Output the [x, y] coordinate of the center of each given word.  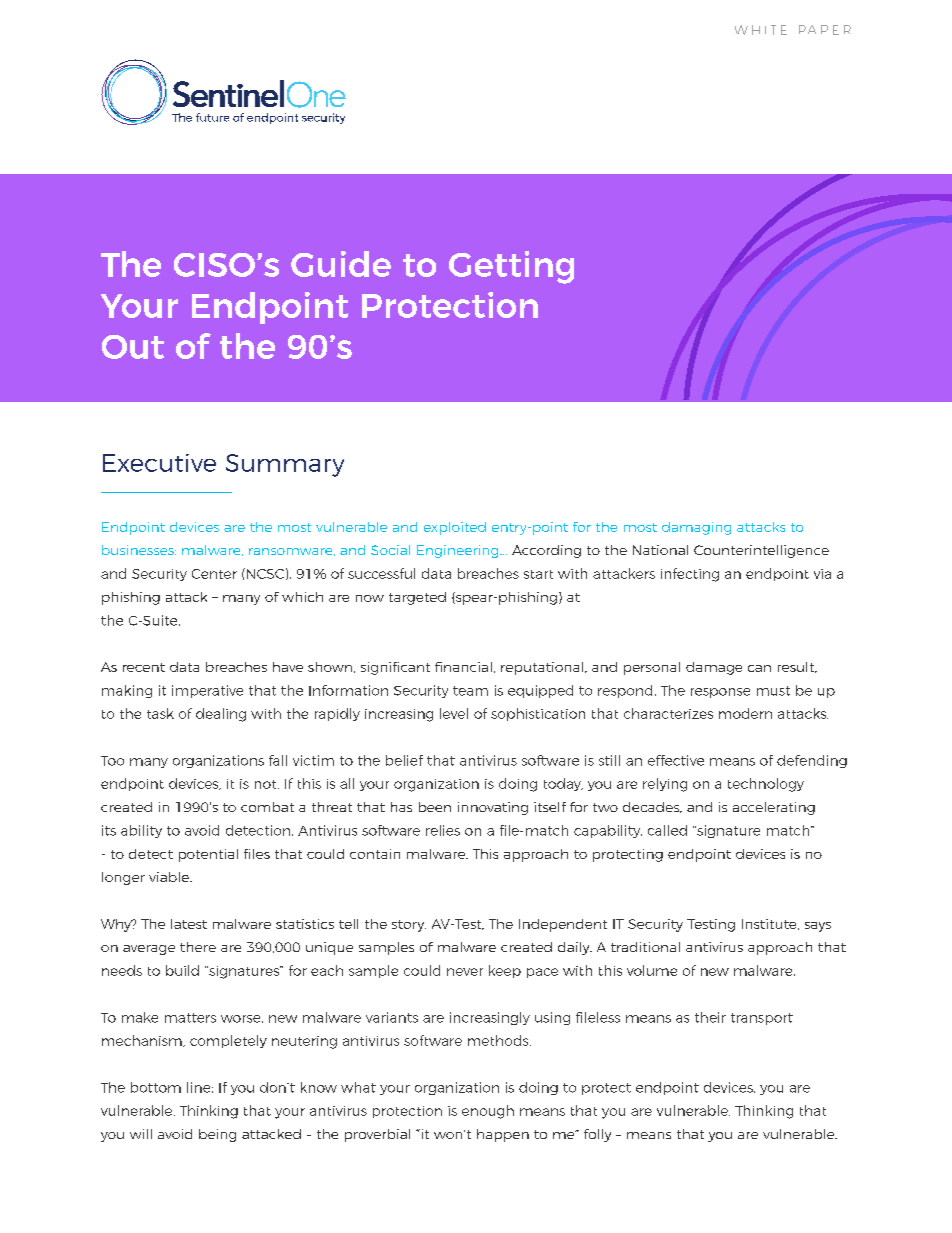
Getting [511, 267]
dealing [221, 715]
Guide [341, 264]
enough [488, 1112]
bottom [156, 1087]
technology [766, 785]
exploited [455, 528]
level [454, 713]
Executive [159, 463]
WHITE [761, 30]
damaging [696, 528]
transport [762, 1019]
